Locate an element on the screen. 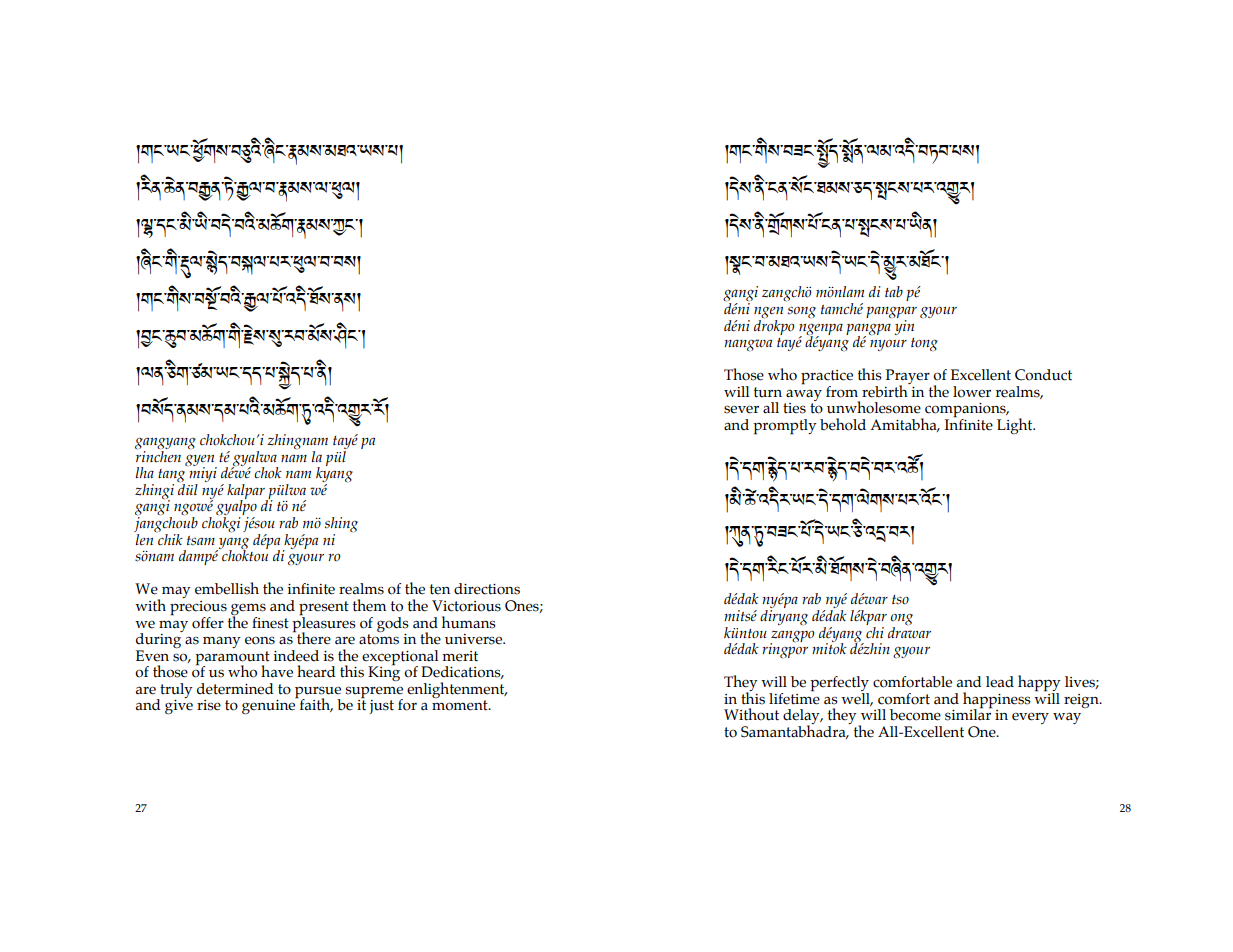 The height and width of the screenshot is (952, 1233). yin is located at coordinates (904, 327).
